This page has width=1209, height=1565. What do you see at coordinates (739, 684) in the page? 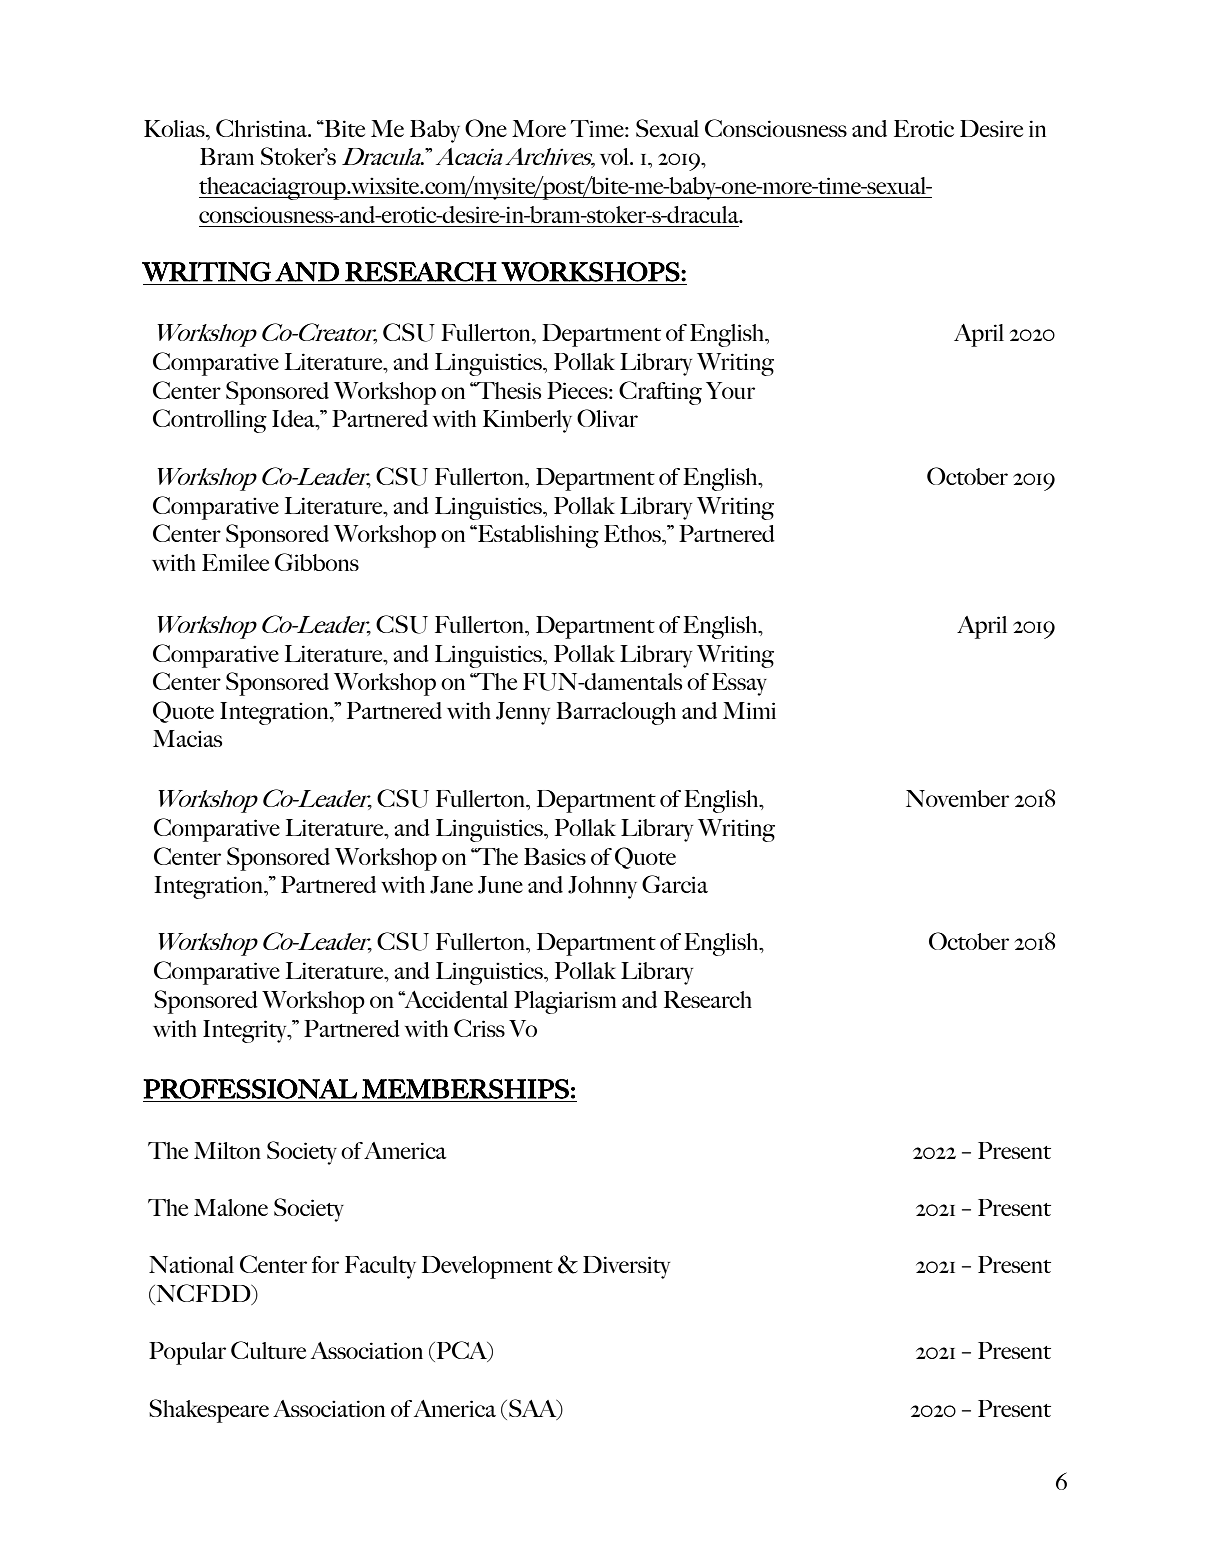
I see `Essay` at bounding box center [739, 684].
